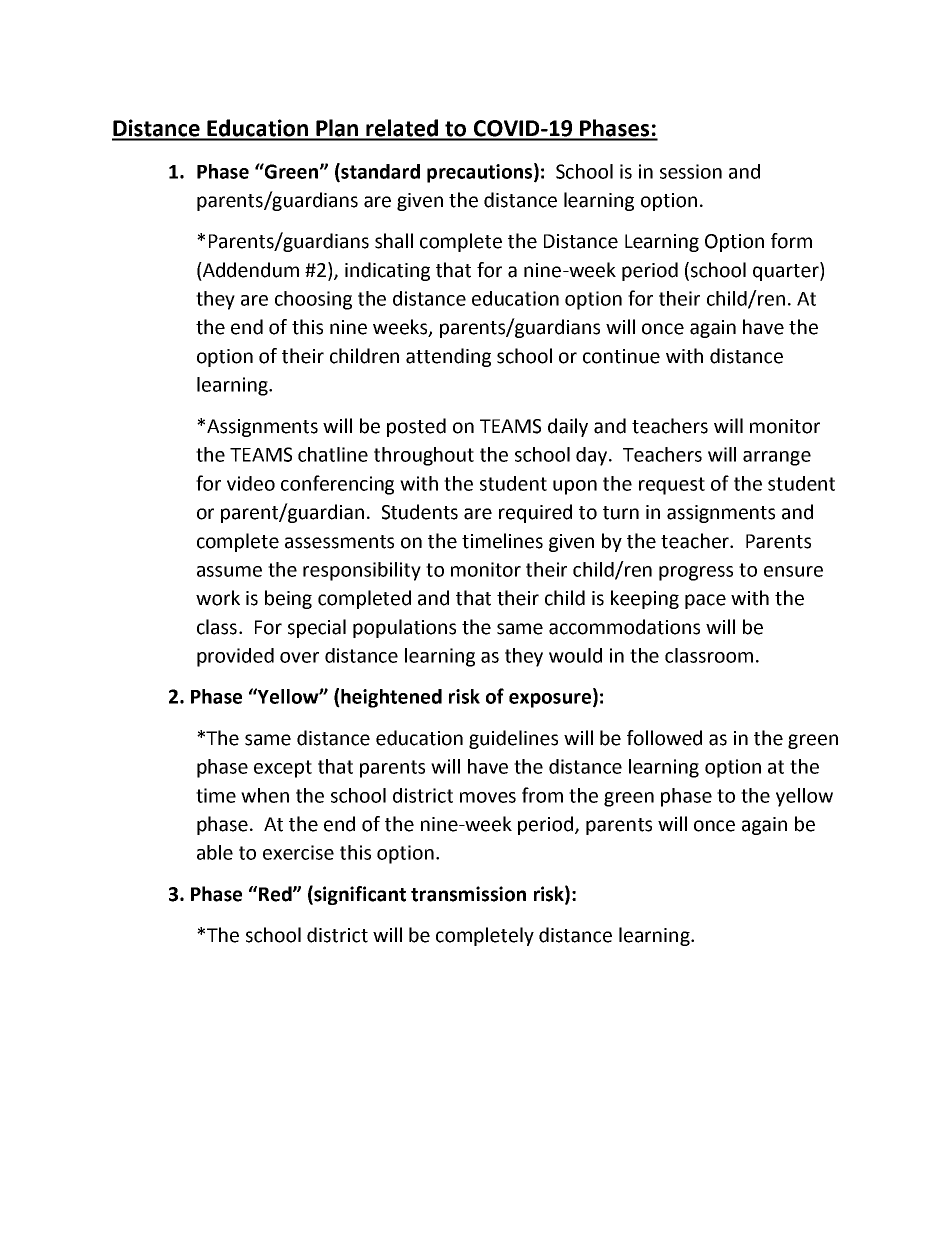 The image size is (952, 1233). What do you see at coordinates (696, 573) in the page?
I see `progress` at bounding box center [696, 573].
